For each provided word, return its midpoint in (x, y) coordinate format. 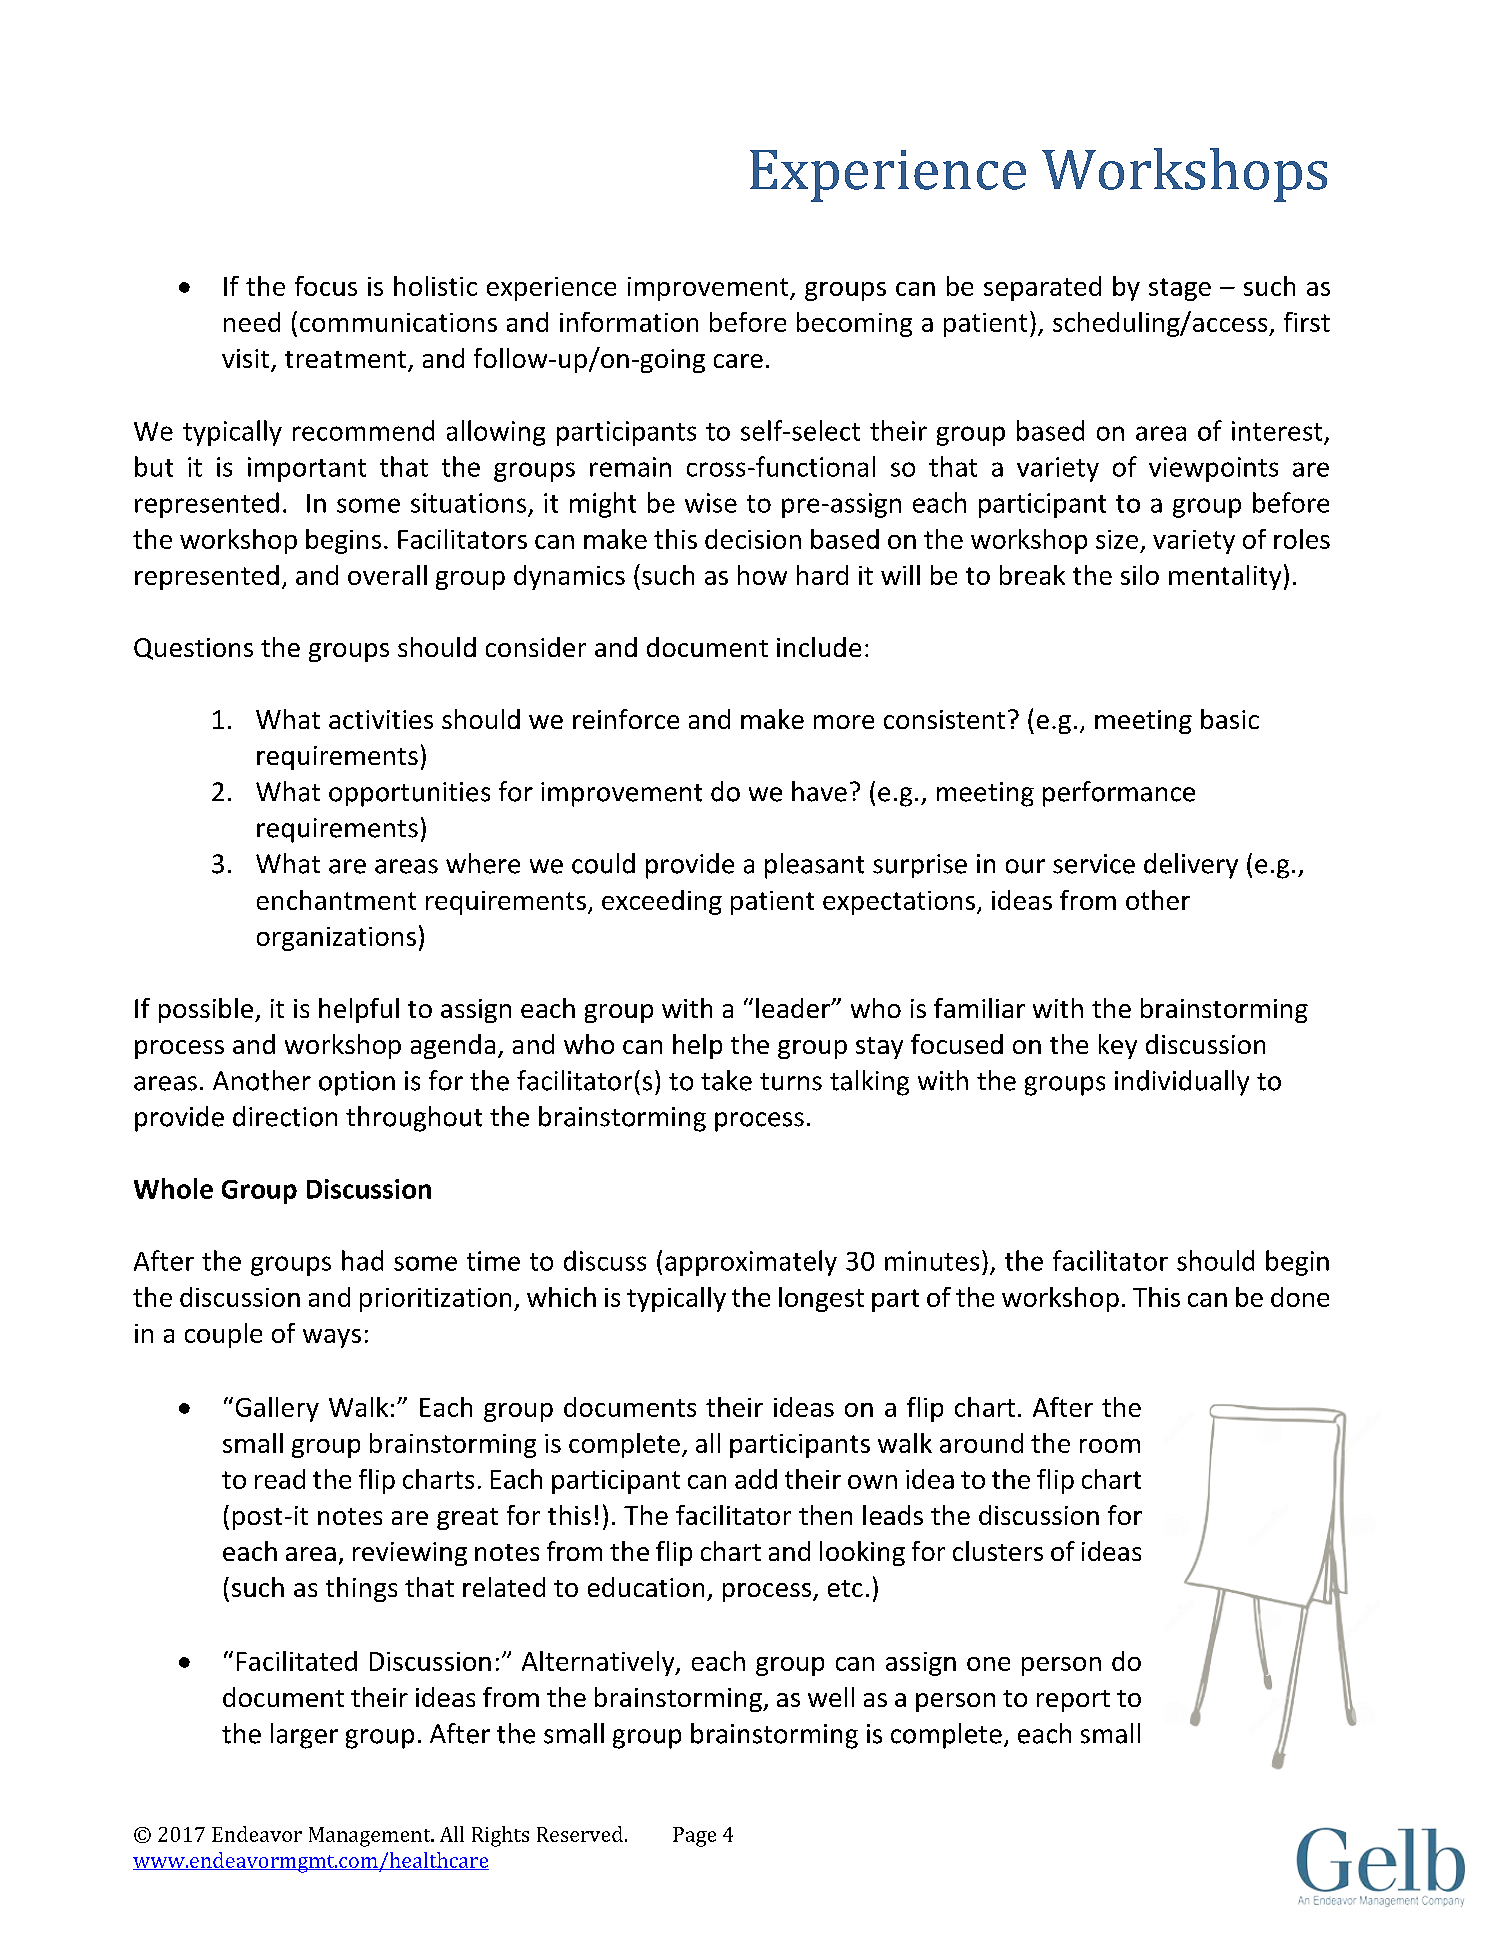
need (252, 322)
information (629, 322)
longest (821, 1299)
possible (207, 1010)
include (819, 647)
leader (794, 1008)
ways (332, 1338)
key (1118, 1046)
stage (1180, 289)
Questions (193, 649)
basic (1230, 719)
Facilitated (297, 1661)
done (1300, 1297)
